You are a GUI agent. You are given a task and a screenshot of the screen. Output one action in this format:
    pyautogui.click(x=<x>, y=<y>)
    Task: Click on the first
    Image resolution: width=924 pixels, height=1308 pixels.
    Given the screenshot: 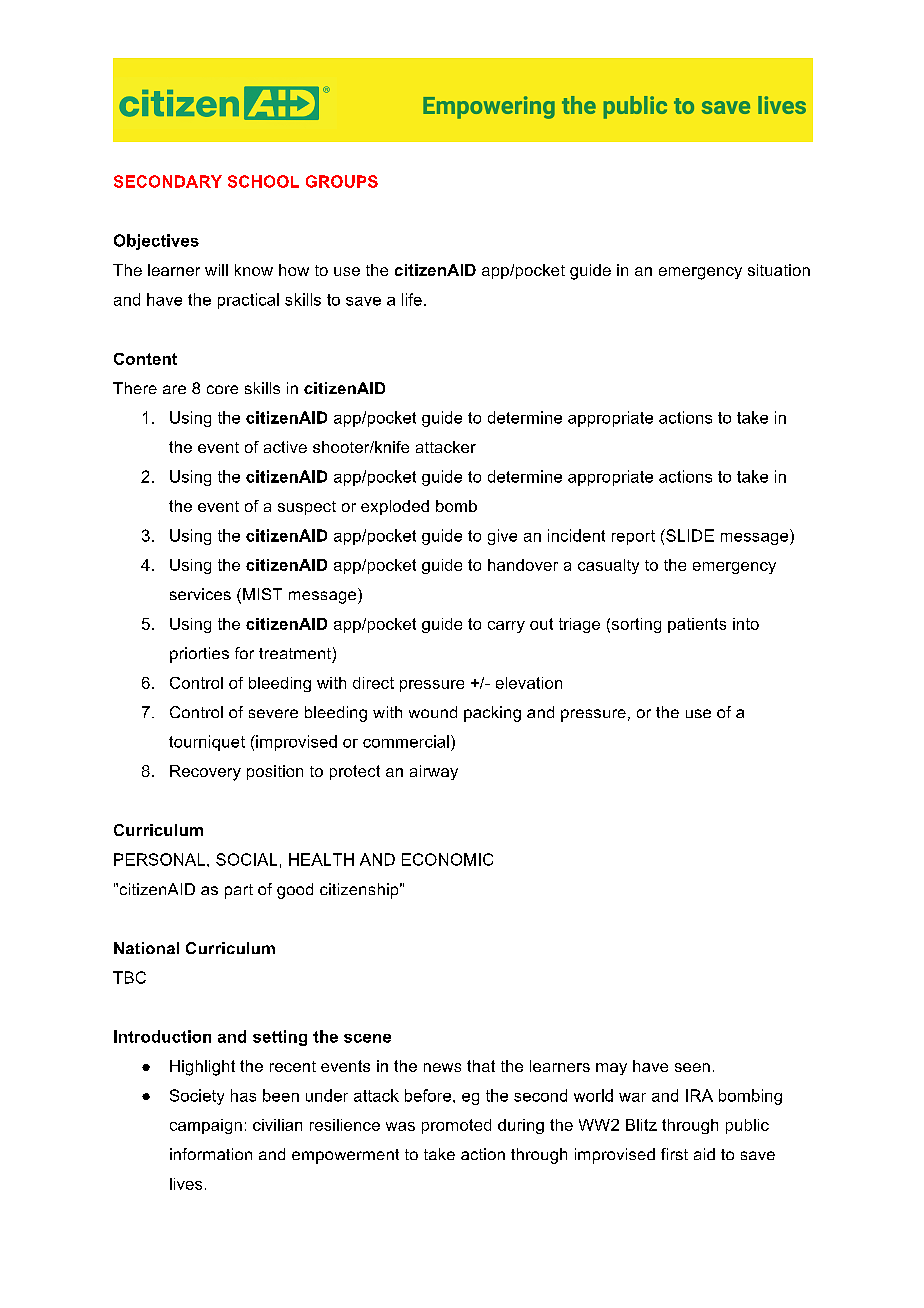 What is the action you would take?
    pyautogui.click(x=674, y=1154)
